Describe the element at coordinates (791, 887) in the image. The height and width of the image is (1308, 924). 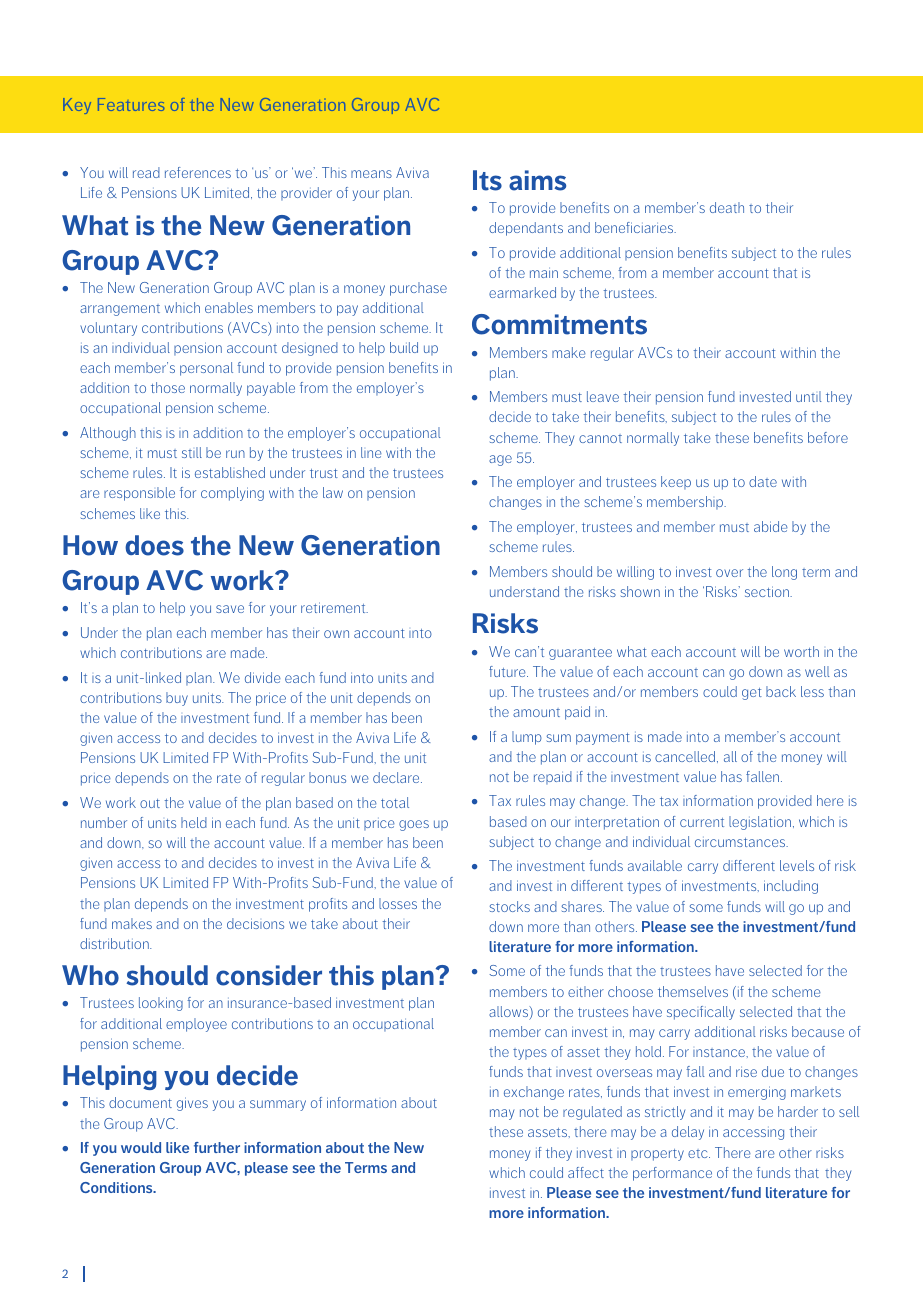
I see `including` at that location.
